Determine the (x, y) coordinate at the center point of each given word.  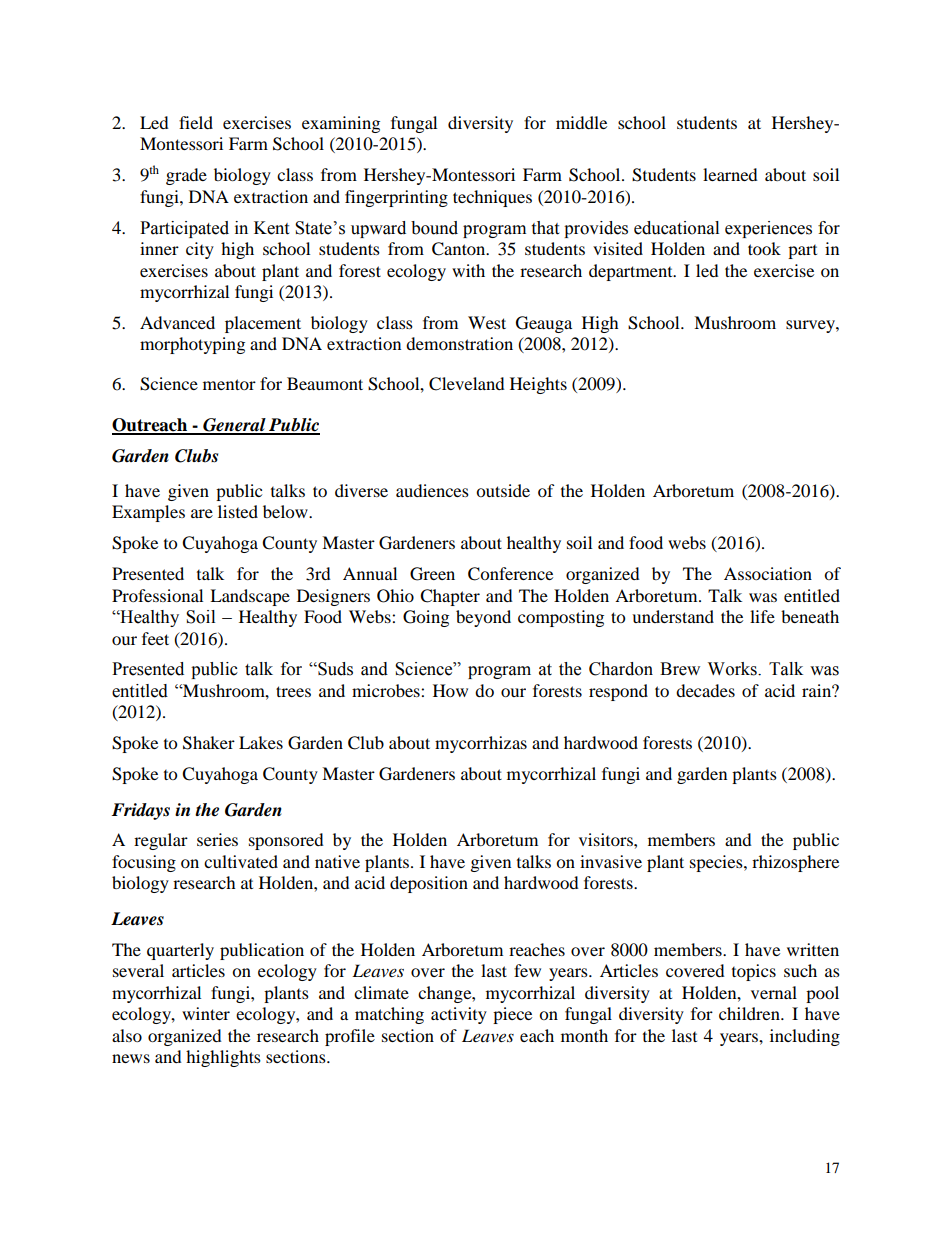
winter (206, 1013)
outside (503, 490)
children (750, 1013)
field (196, 122)
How (450, 690)
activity (459, 1015)
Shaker (209, 743)
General (234, 426)
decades (705, 690)
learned (730, 174)
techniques (492, 198)
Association (768, 573)
